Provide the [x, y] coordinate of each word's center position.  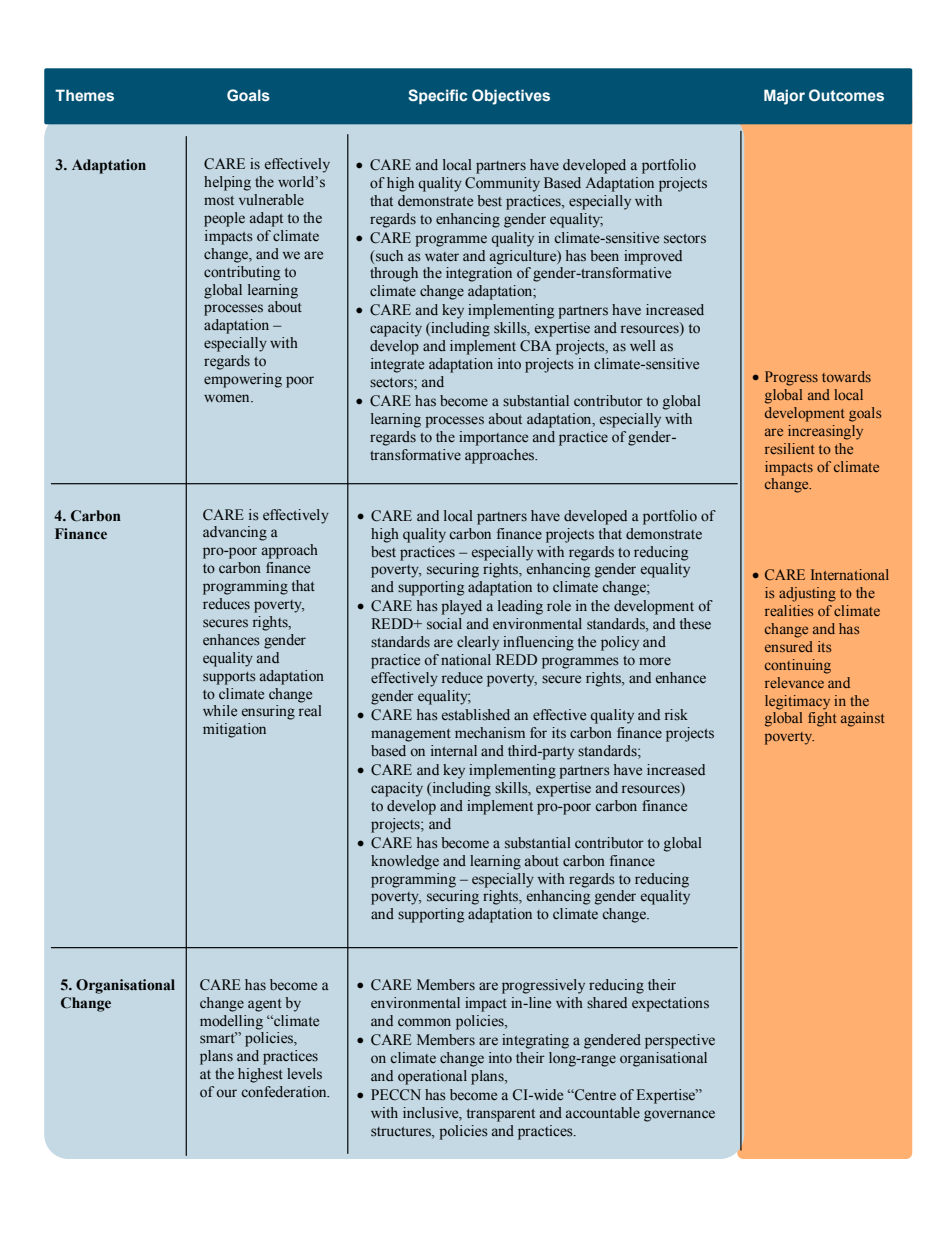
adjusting [807, 594]
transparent [501, 1115]
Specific [437, 96]
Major [784, 97]
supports [229, 678]
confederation [285, 1092]
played [461, 607]
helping [227, 183]
